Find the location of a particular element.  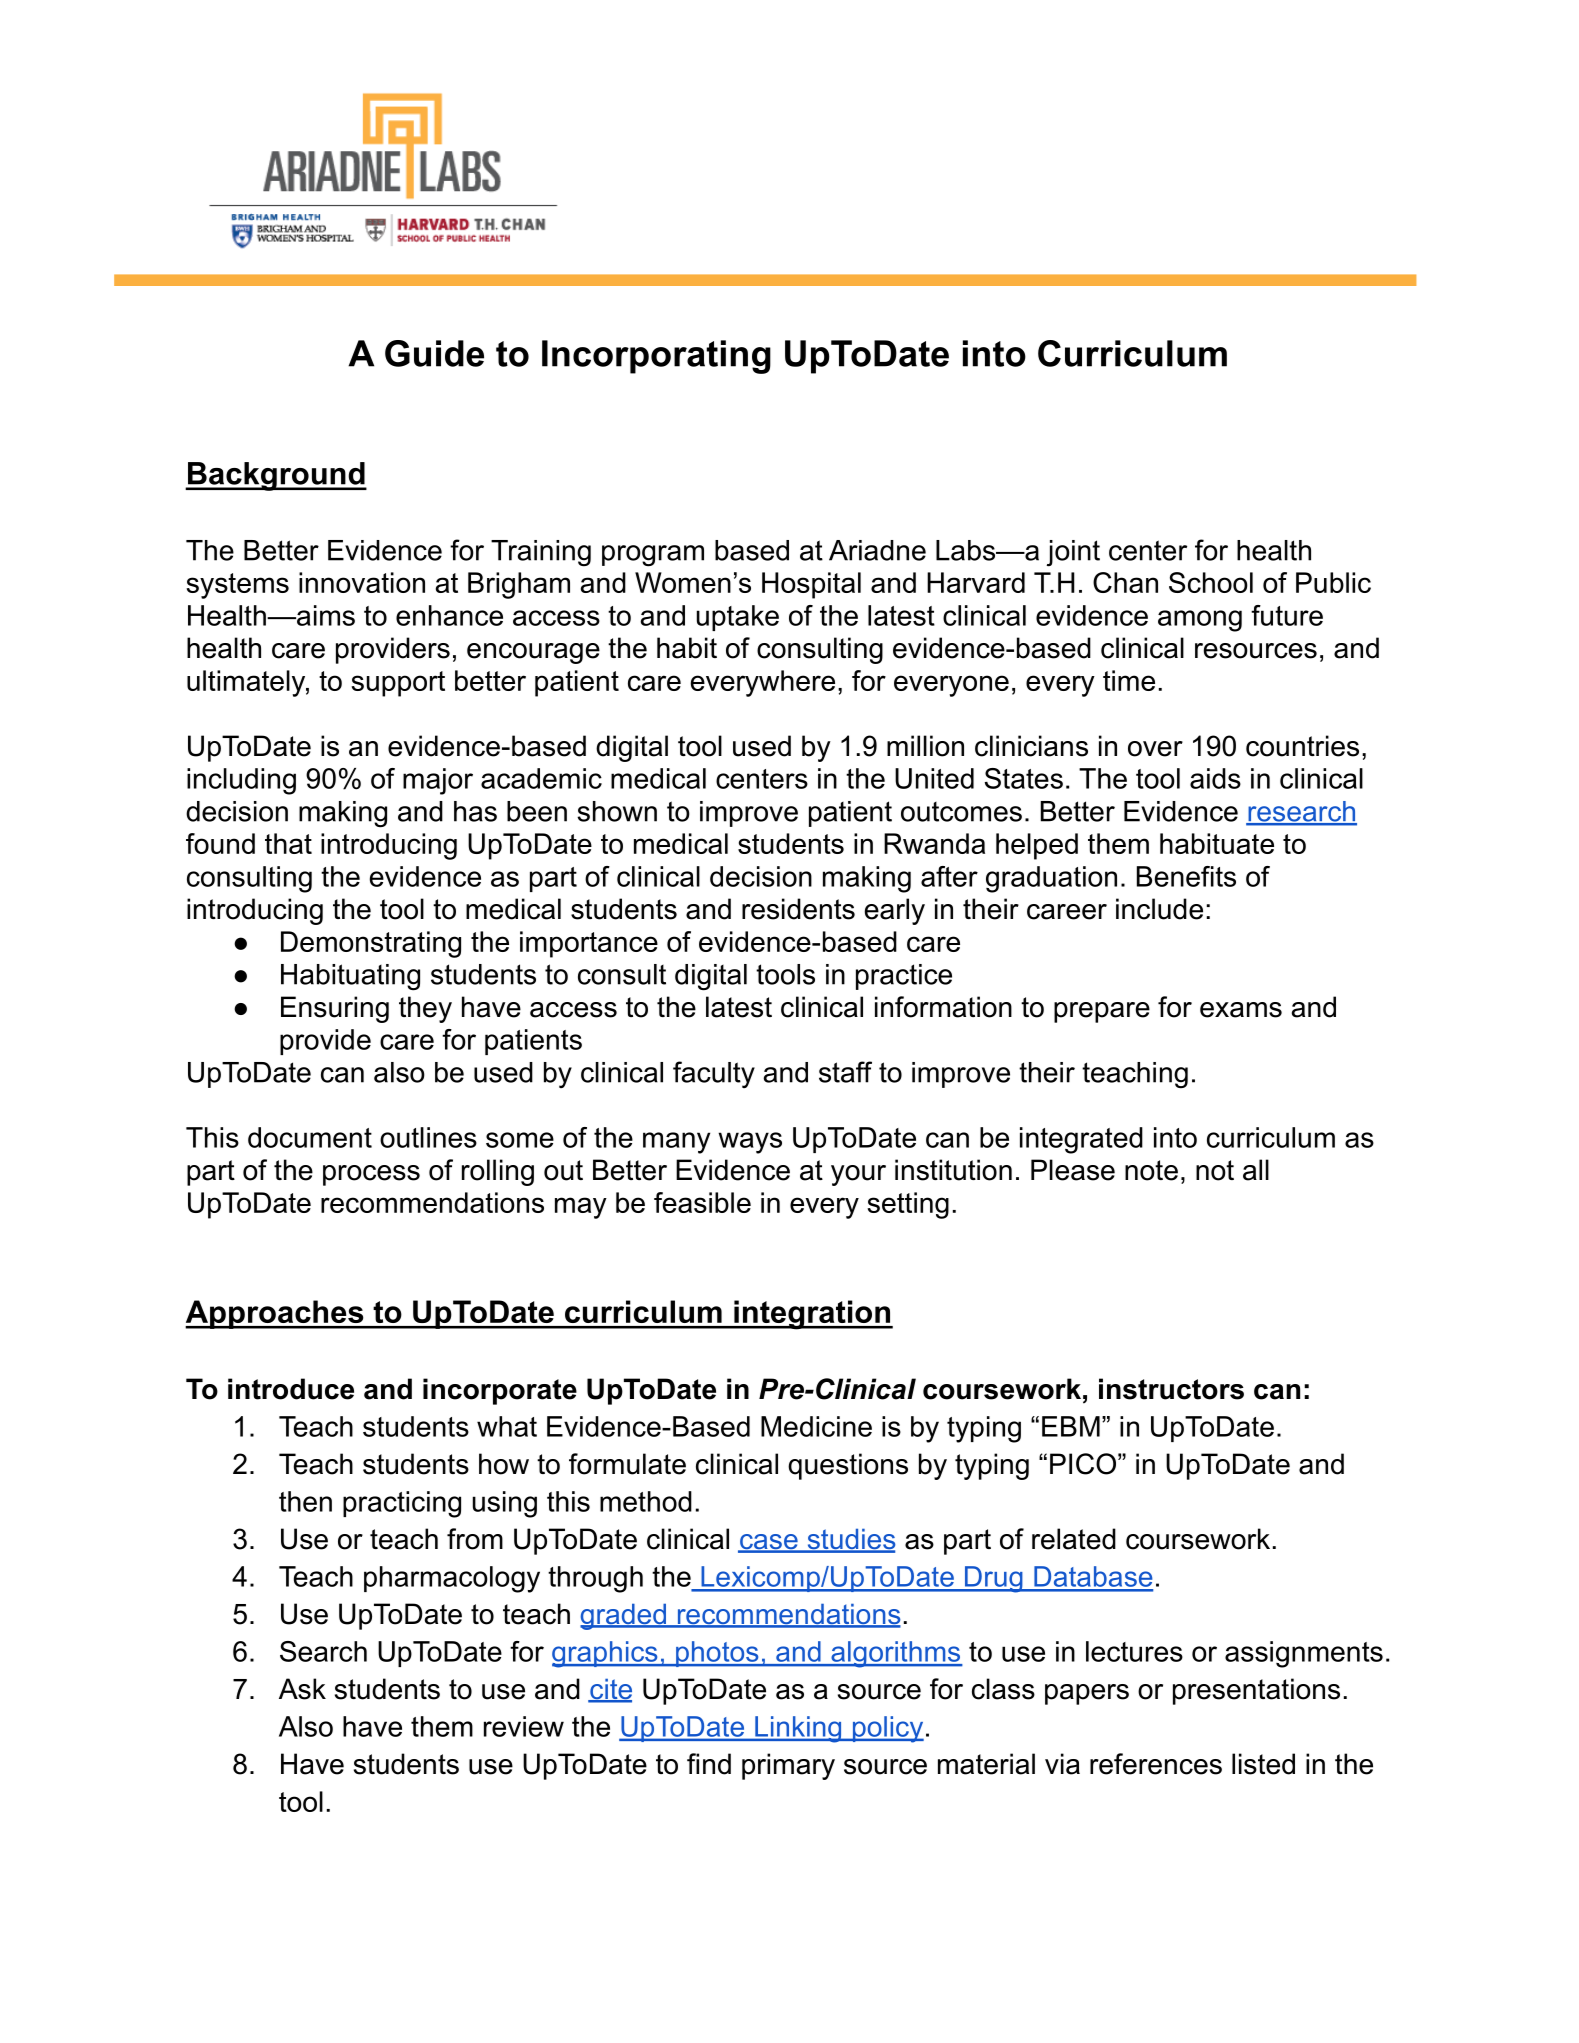

joint is located at coordinates (1073, 553).
